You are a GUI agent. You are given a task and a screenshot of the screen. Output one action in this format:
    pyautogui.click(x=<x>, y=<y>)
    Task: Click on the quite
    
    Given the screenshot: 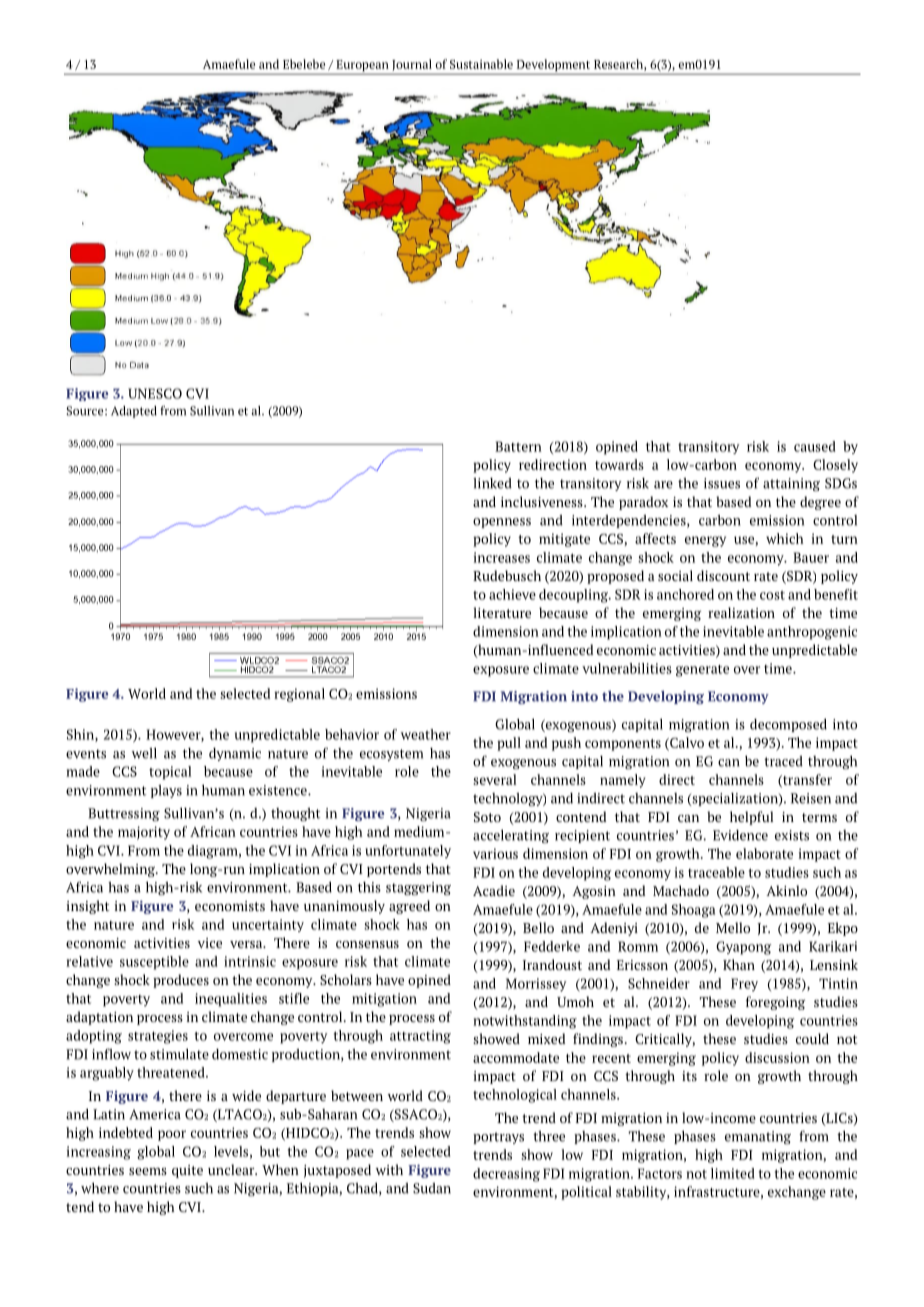 What is the action you would take?
    pyautogui.click(x=187, y=1171)
